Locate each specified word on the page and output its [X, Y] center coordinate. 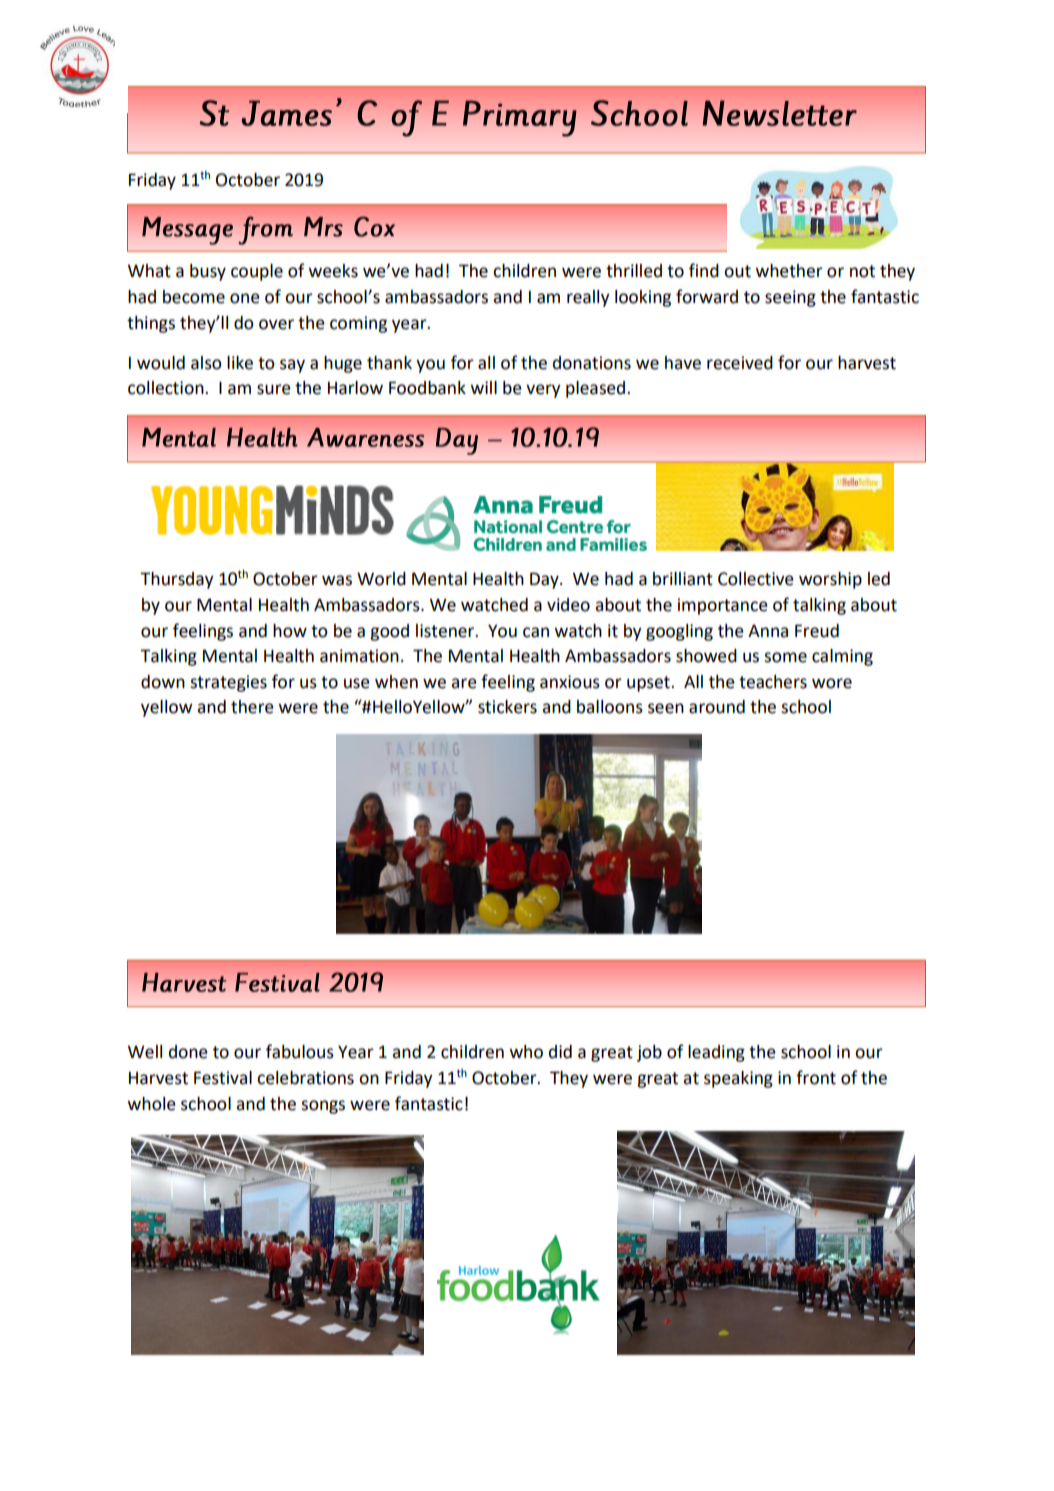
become [194, 297]
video [568, 605]
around [717, 707]
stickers [507, 707]
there [252, 707]
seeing [790, 298]
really [588, 298]
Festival [223, 1078]
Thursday [177, 580]
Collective [756, 579]
